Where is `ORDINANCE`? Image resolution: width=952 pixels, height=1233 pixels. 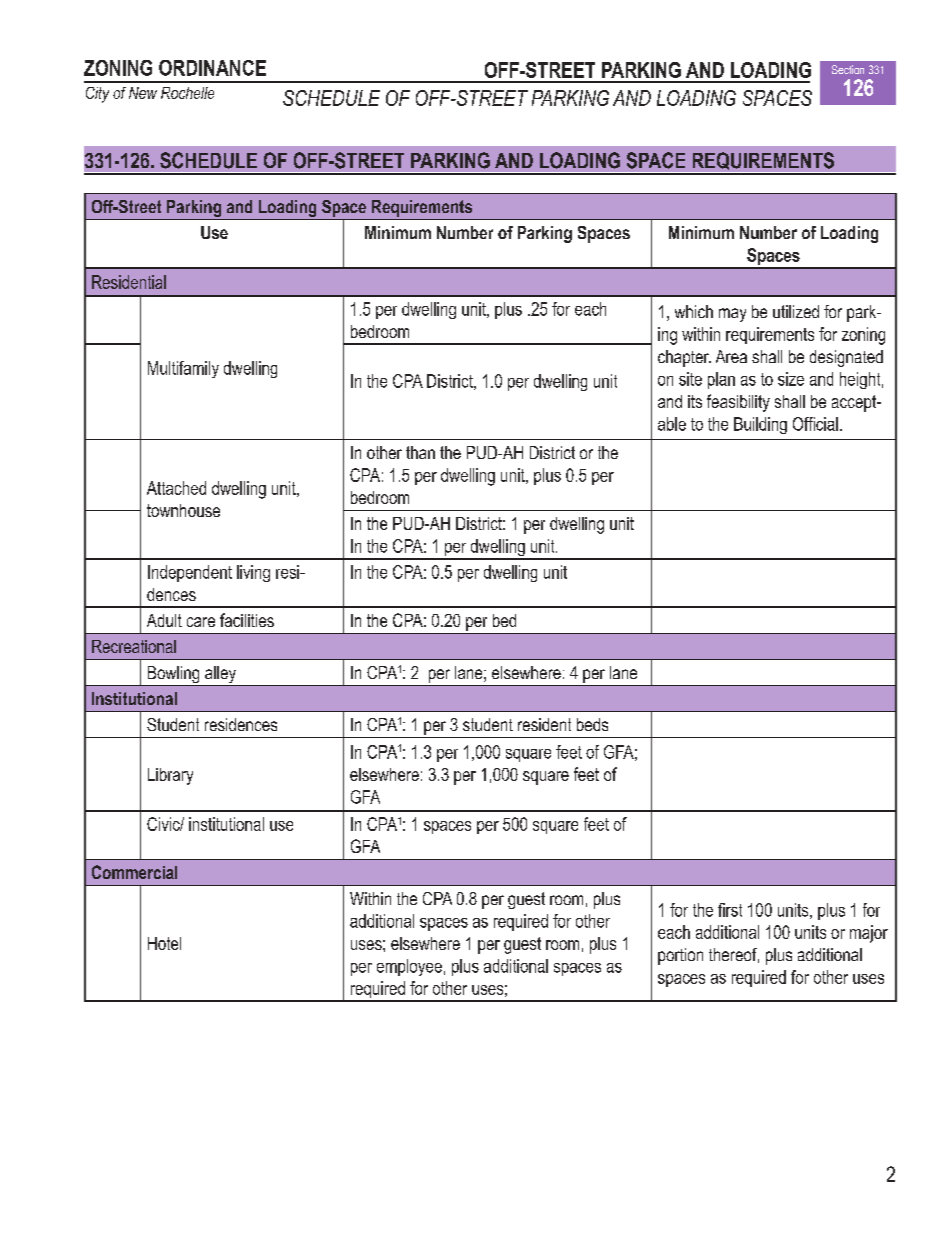
ORDINANCE is located at coordinates (212, 68).
